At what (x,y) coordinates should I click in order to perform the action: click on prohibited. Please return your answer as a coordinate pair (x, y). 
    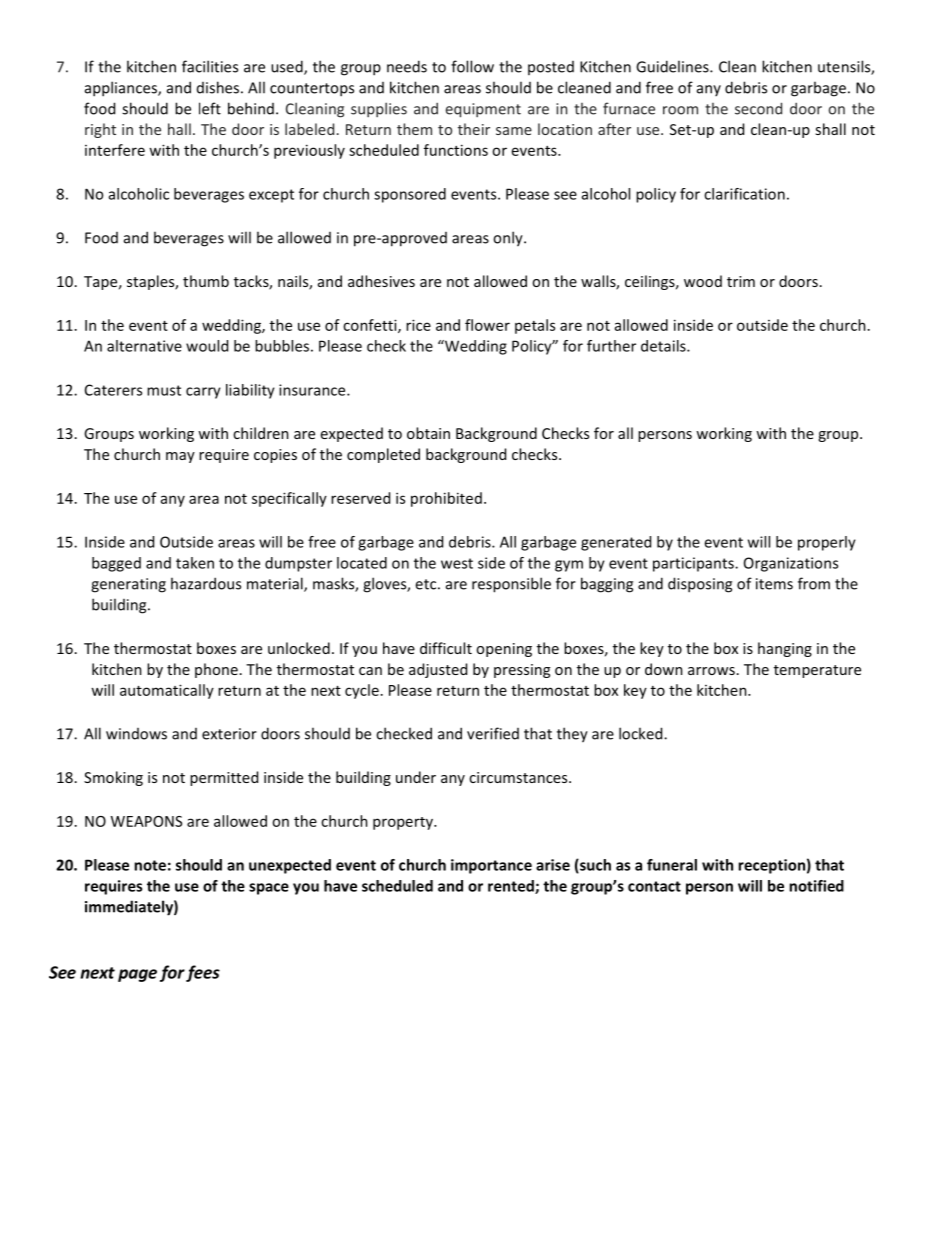
    Looking at the image, I should click on (446, 499).
